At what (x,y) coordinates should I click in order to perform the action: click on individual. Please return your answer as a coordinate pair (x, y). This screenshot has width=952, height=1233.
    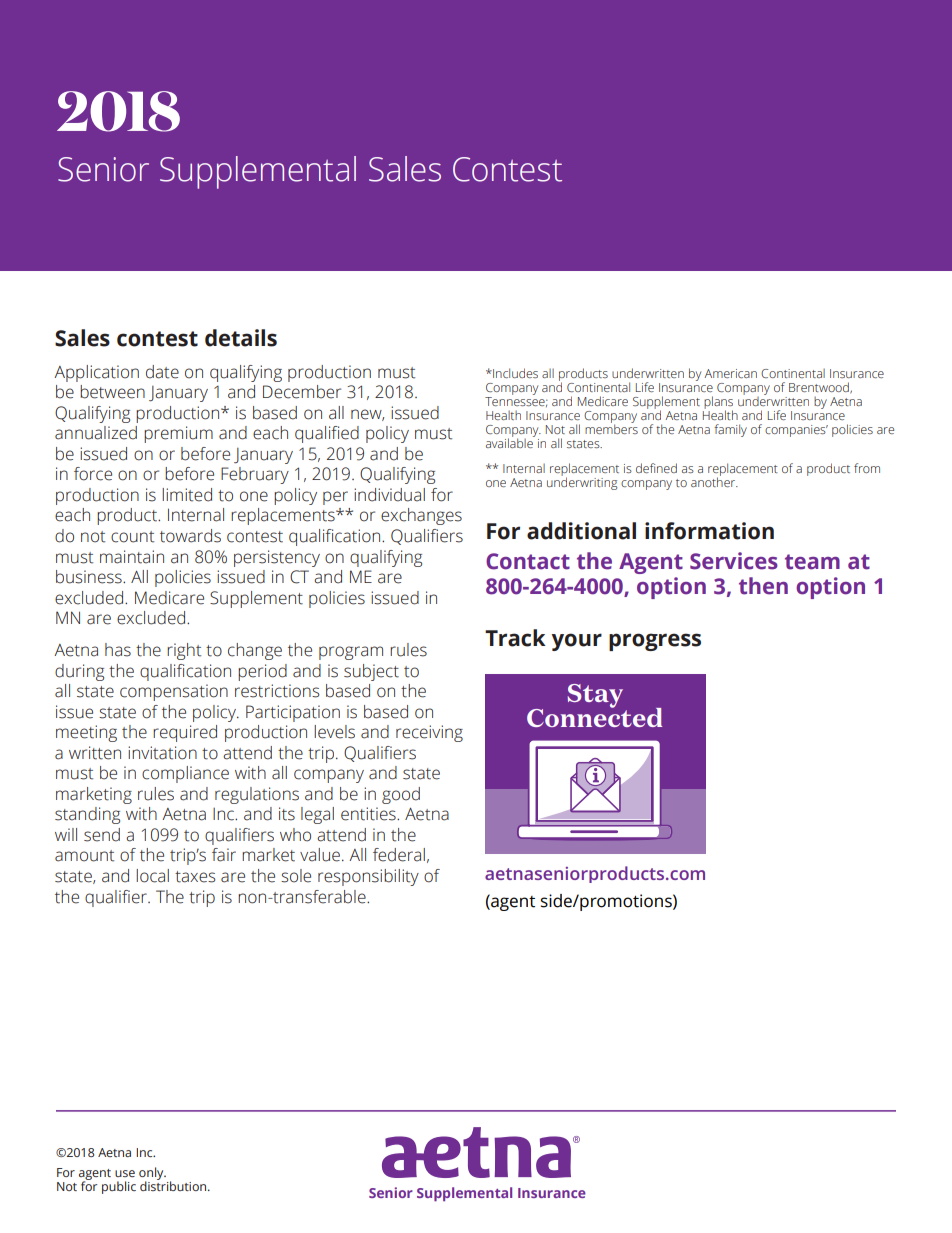
    Looking at the image, I should click on (389, 495).
